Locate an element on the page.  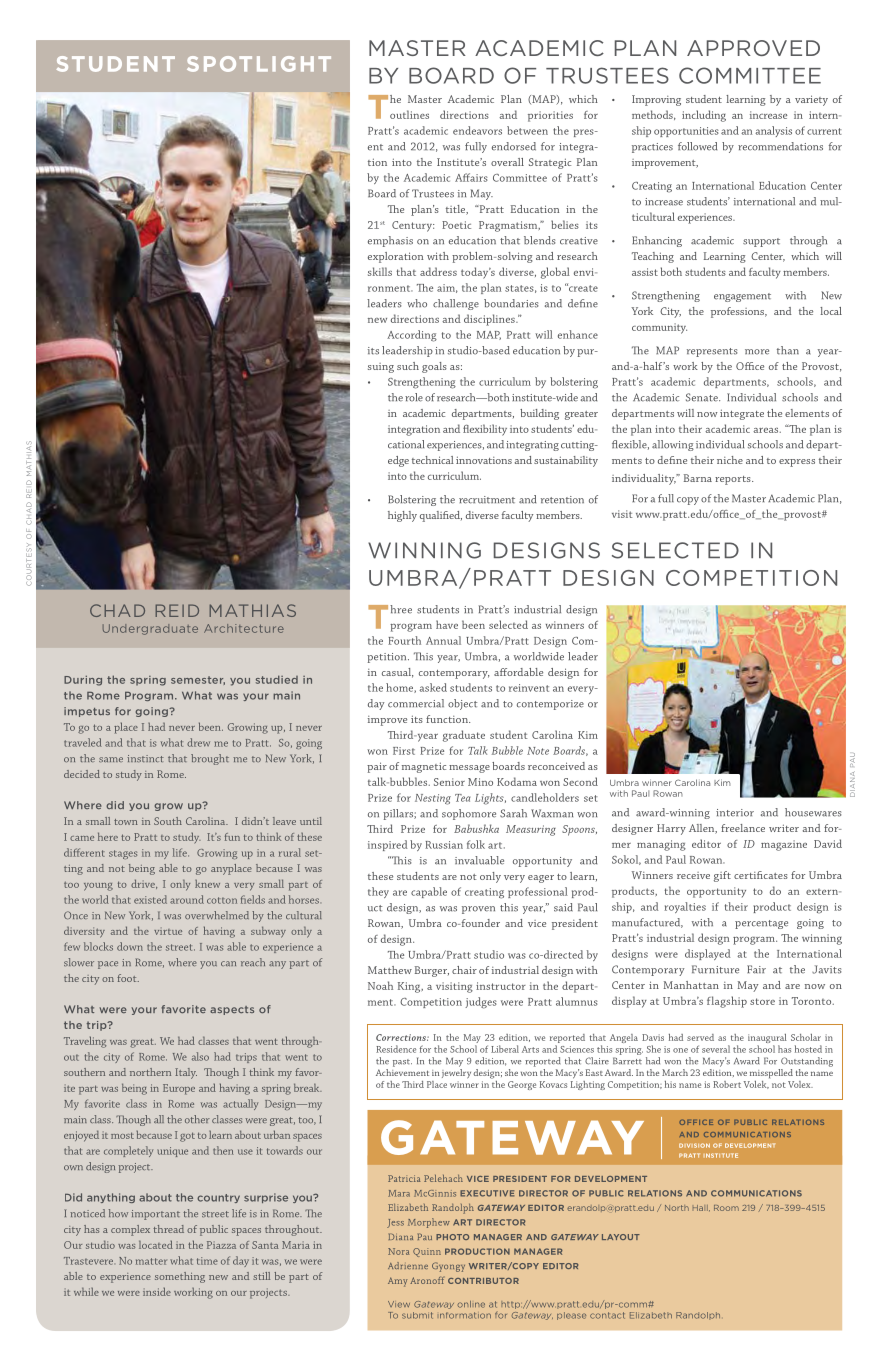
Approved is located at coordinates (753, 48).
